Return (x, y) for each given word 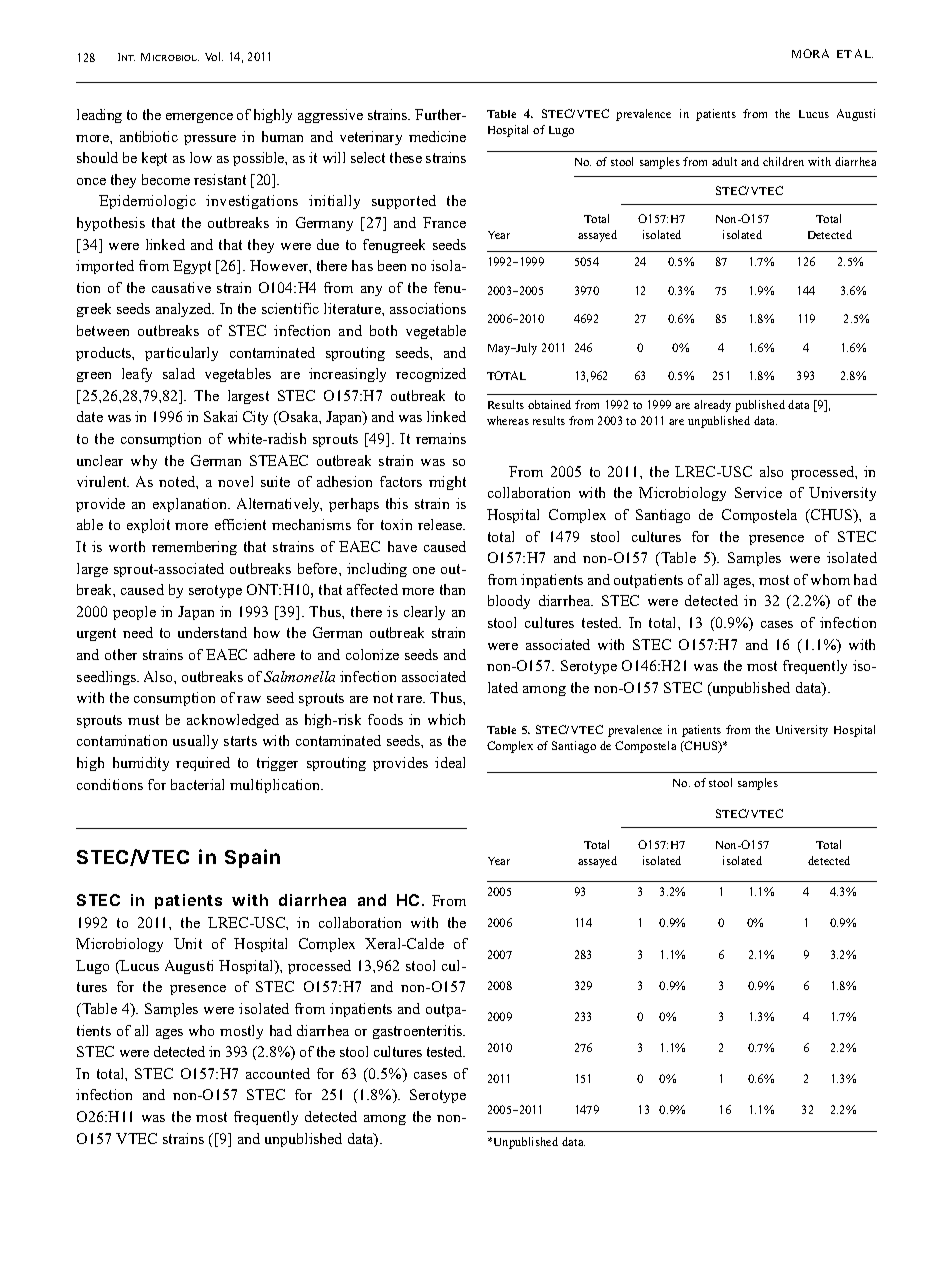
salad (179, 373)
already (712, 406)
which (446, 719)
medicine (437, 136)
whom (830, 579)
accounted (278, 1073)
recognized (431, 375)
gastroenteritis (419, 1032)
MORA (810, 53)
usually (195, 742)
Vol (214, 56)
